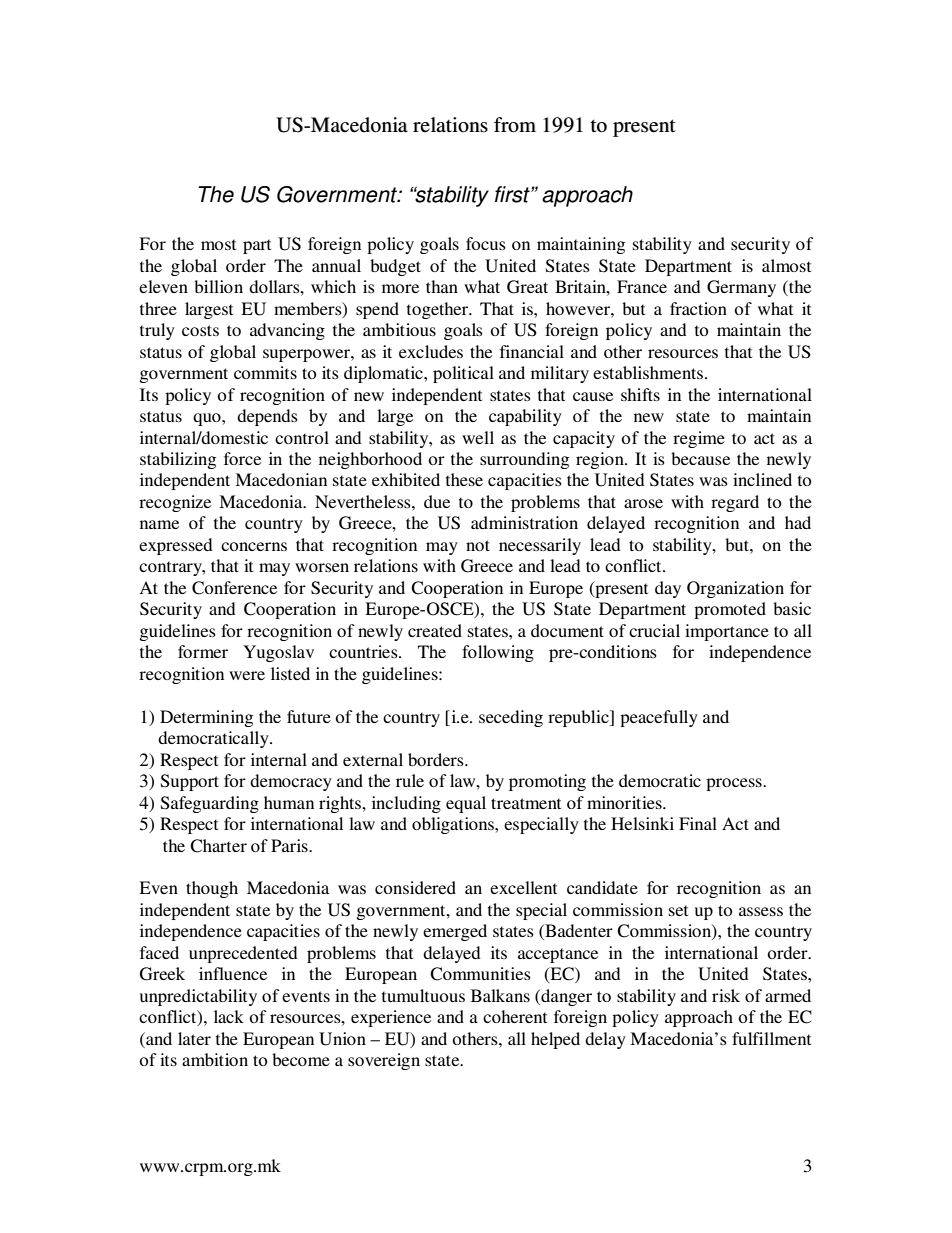  Describe the element at coordinates (515, 1016) in the document. I see `coherent` at that location.
